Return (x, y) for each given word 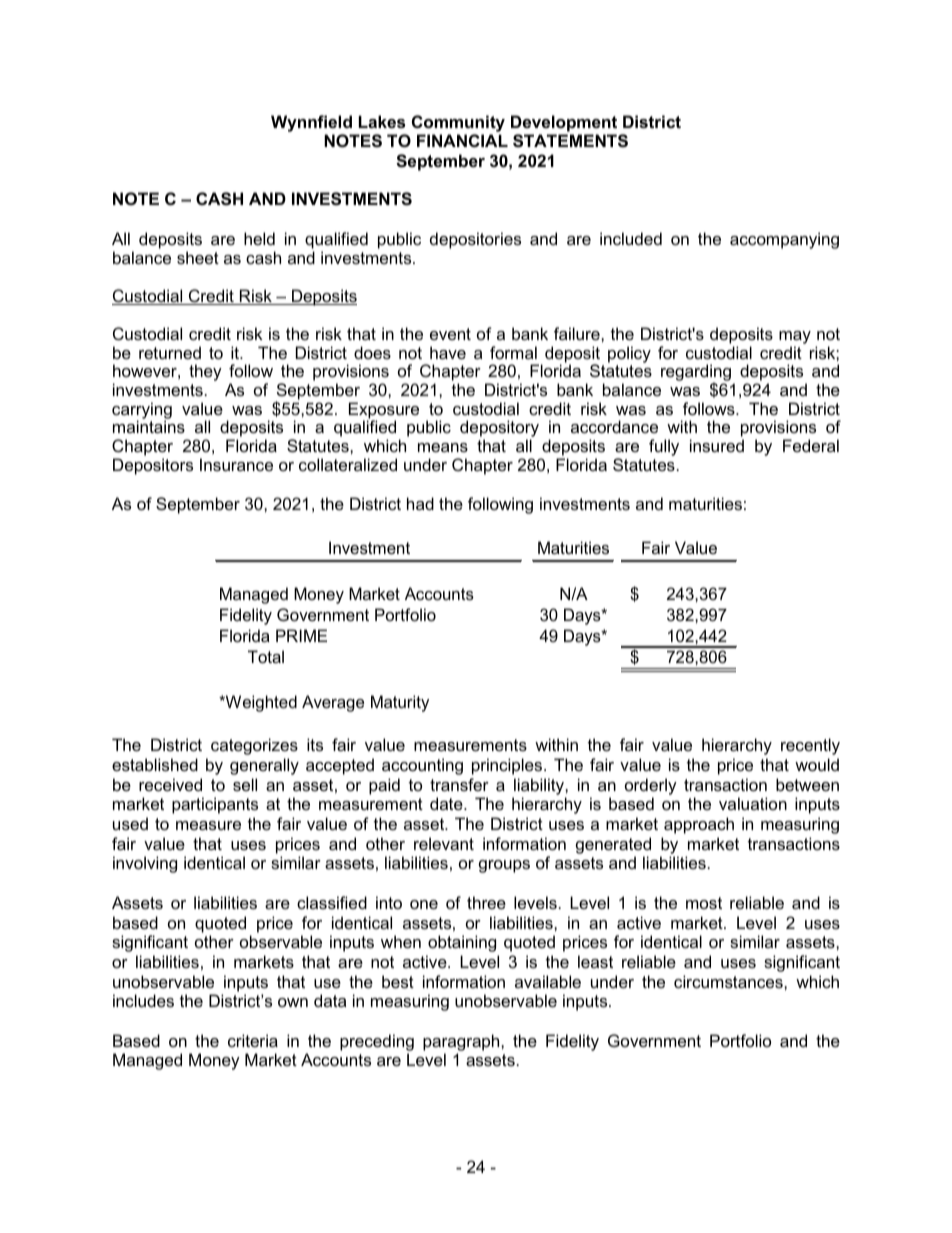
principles (508, 766)
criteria (253, 1040)
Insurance (236, 464)
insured (717, 445)
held (259, 238)
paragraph (462, 1042)
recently (810, 746)
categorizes (254, 746)
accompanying (784, 240)
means (443, 447)
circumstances (729, 981)
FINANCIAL (462, 140)
